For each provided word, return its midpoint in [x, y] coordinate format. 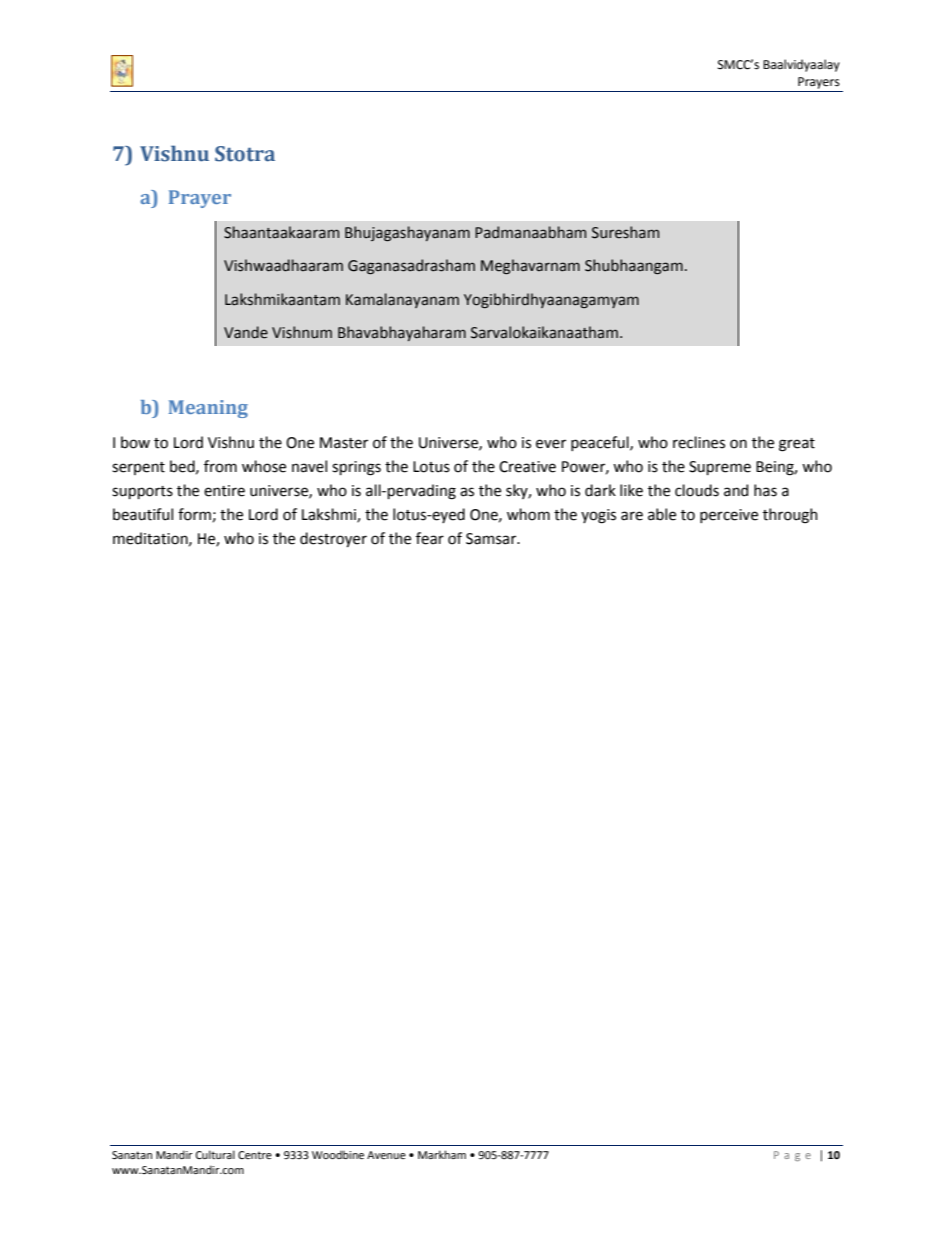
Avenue [386, 1155]
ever [551, 444]
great [797, 445]
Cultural [215, 1154]
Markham [442, 1154]
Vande [246, 332]
